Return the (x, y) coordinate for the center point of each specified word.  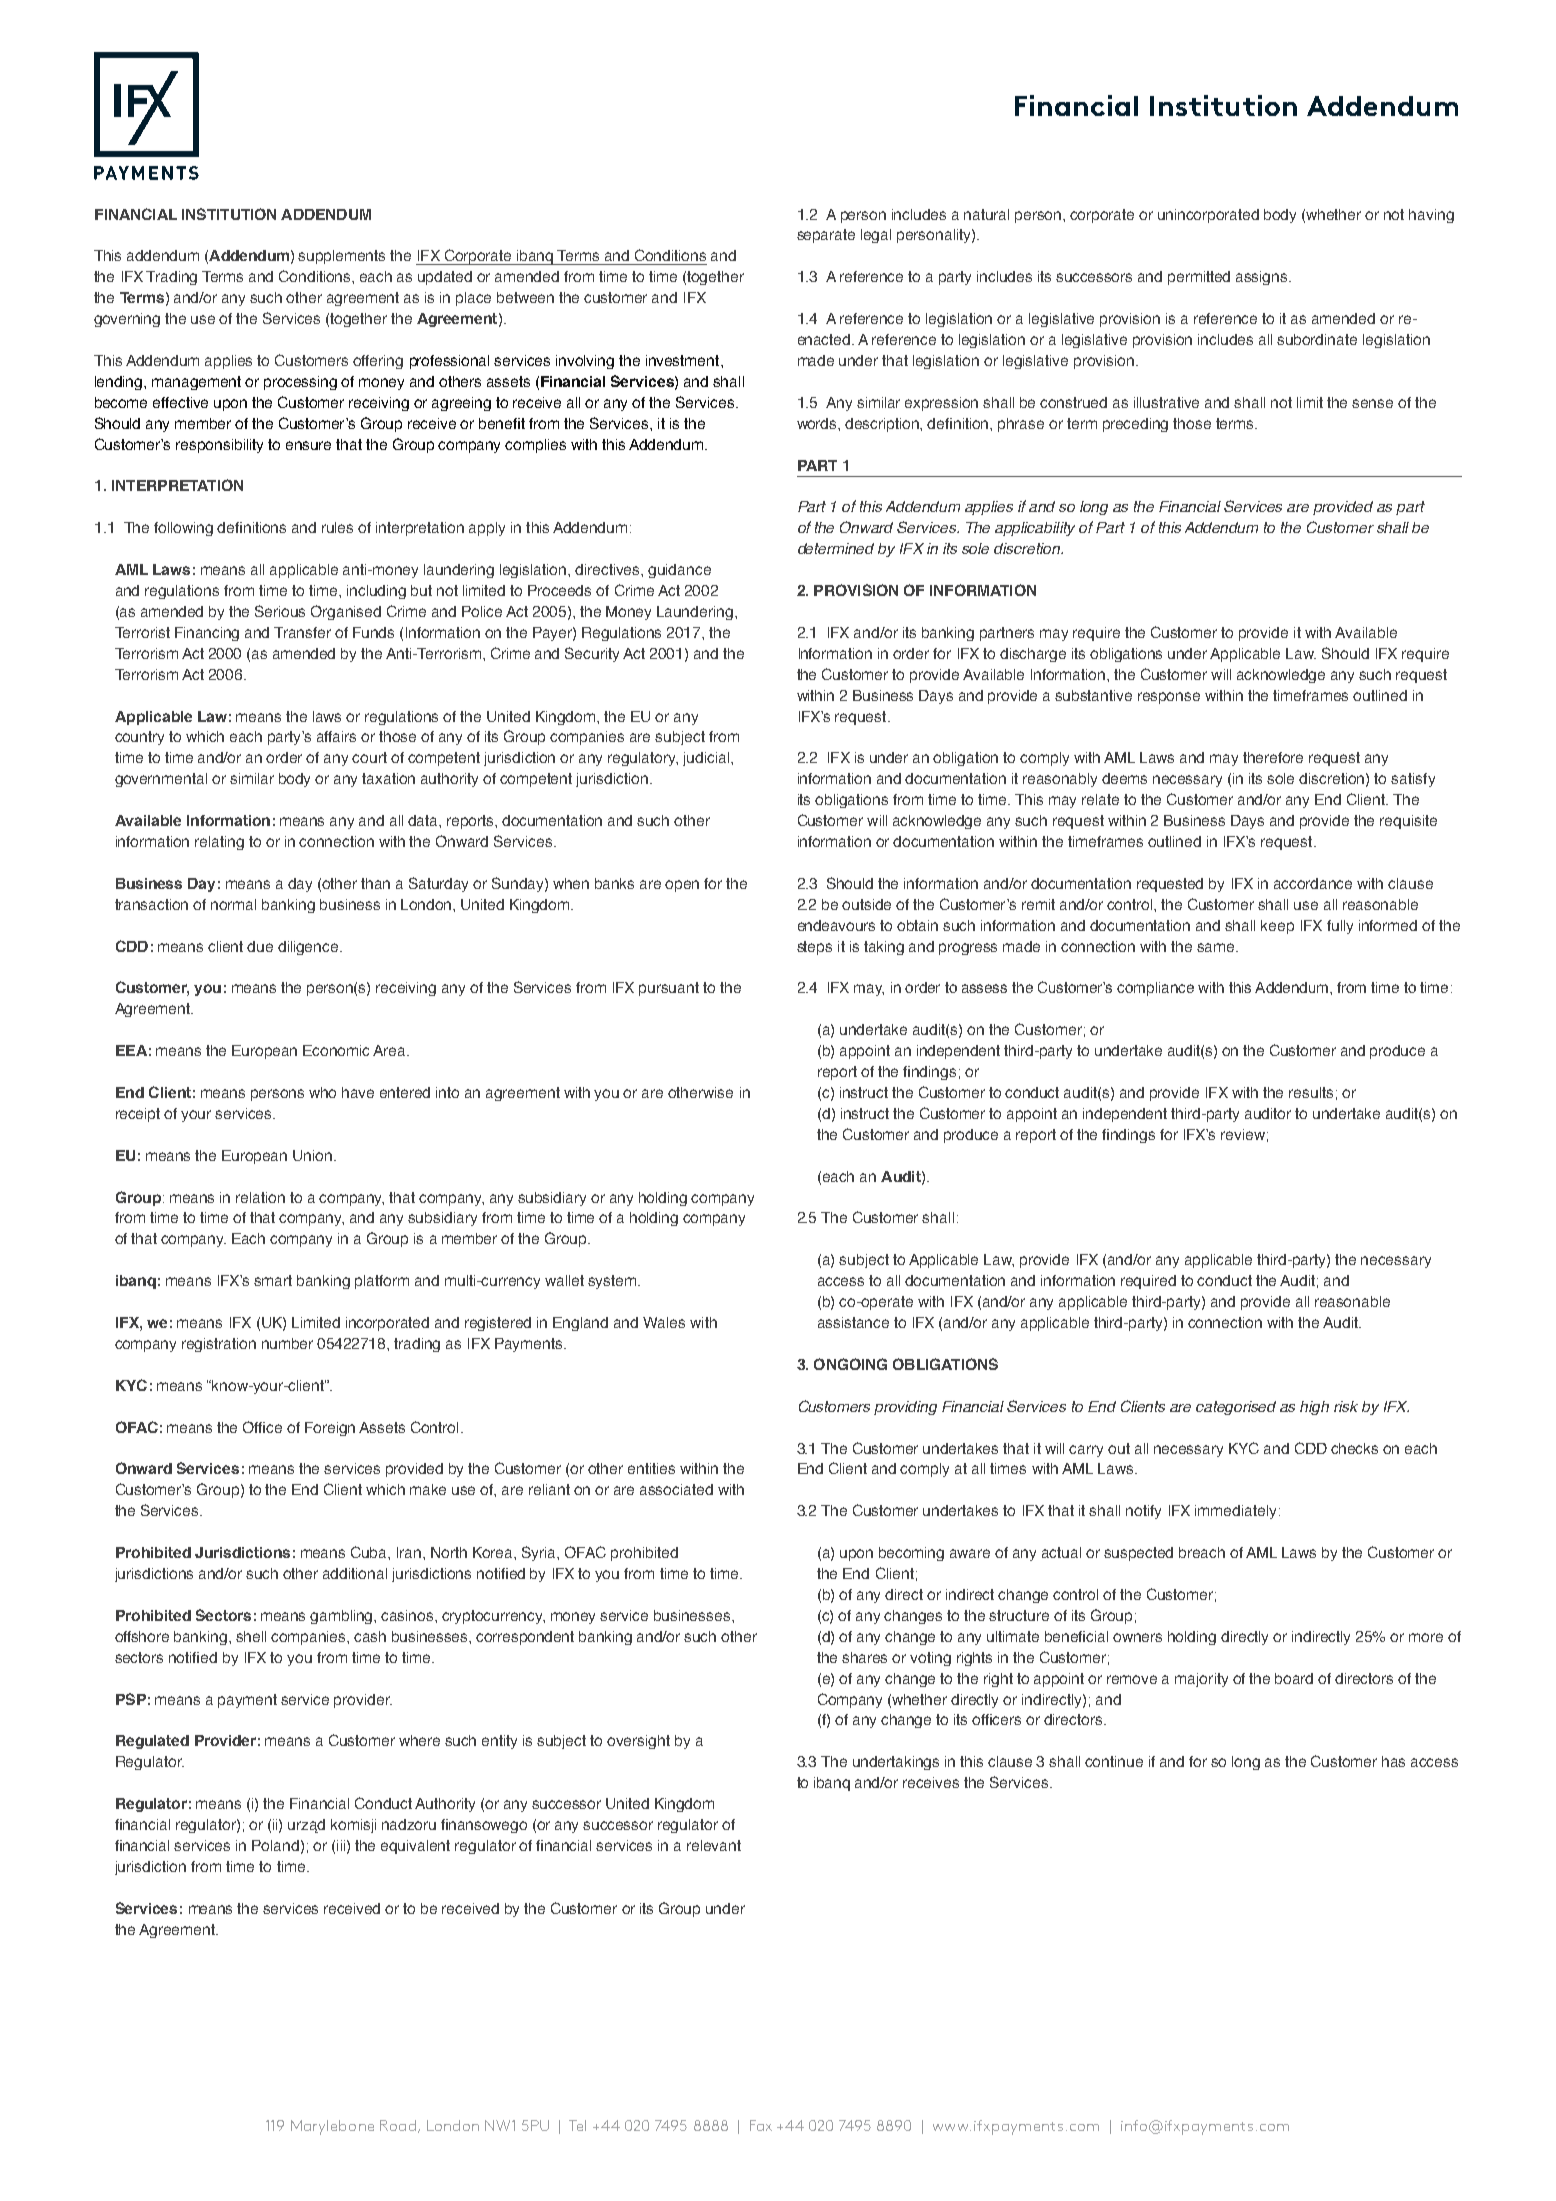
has (1393, 1761)
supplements (341, 257)
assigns (1263, 278)
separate (826, 236)
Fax (761, 2125)
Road (398, 2125)
